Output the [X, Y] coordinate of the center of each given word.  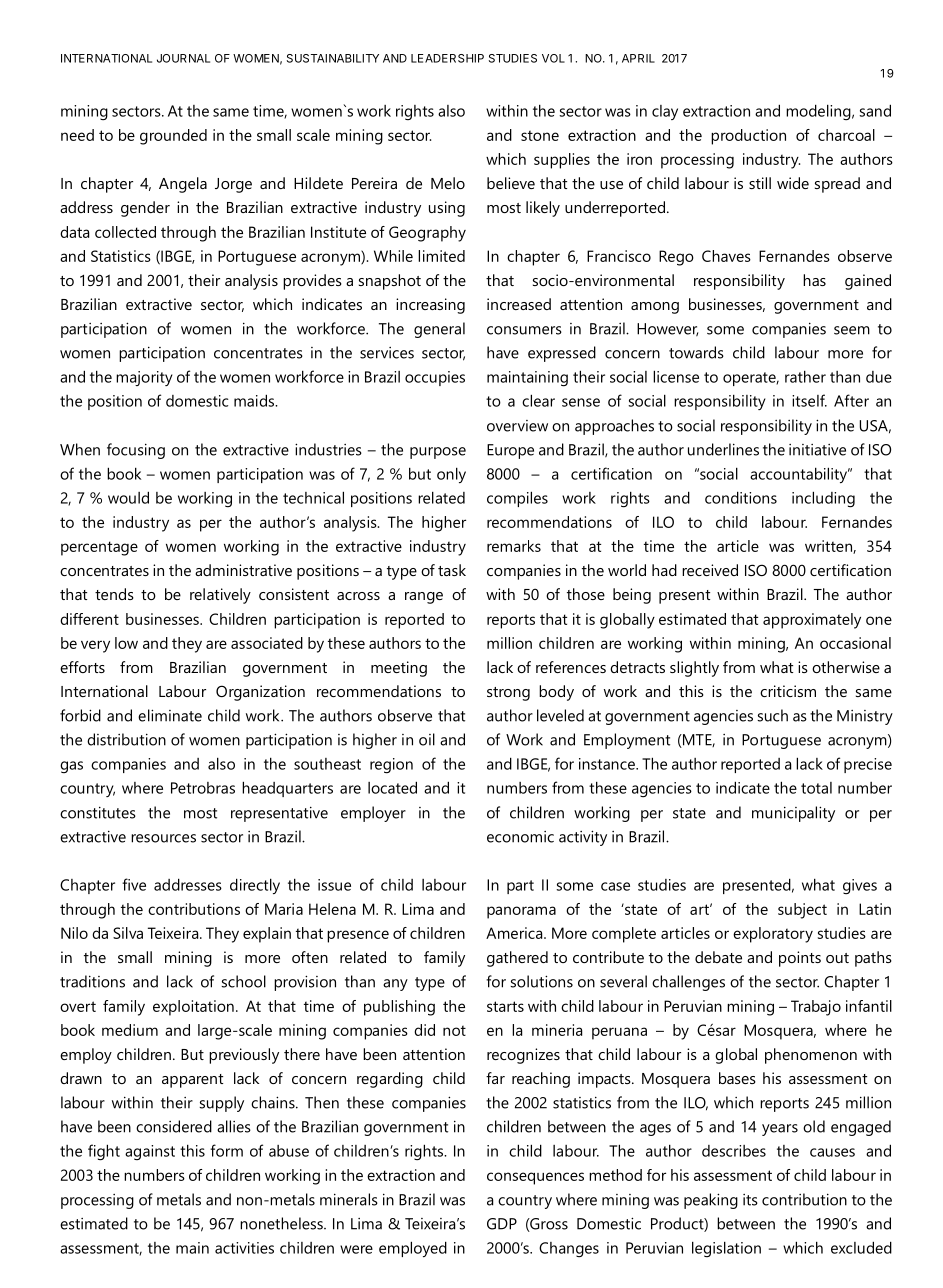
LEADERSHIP [447, 58]
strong [508, 694]
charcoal [846, 135]
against [150, 1152]
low [126, 643]
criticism [788, 691]
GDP [502, 1224]
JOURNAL [183, 58]
